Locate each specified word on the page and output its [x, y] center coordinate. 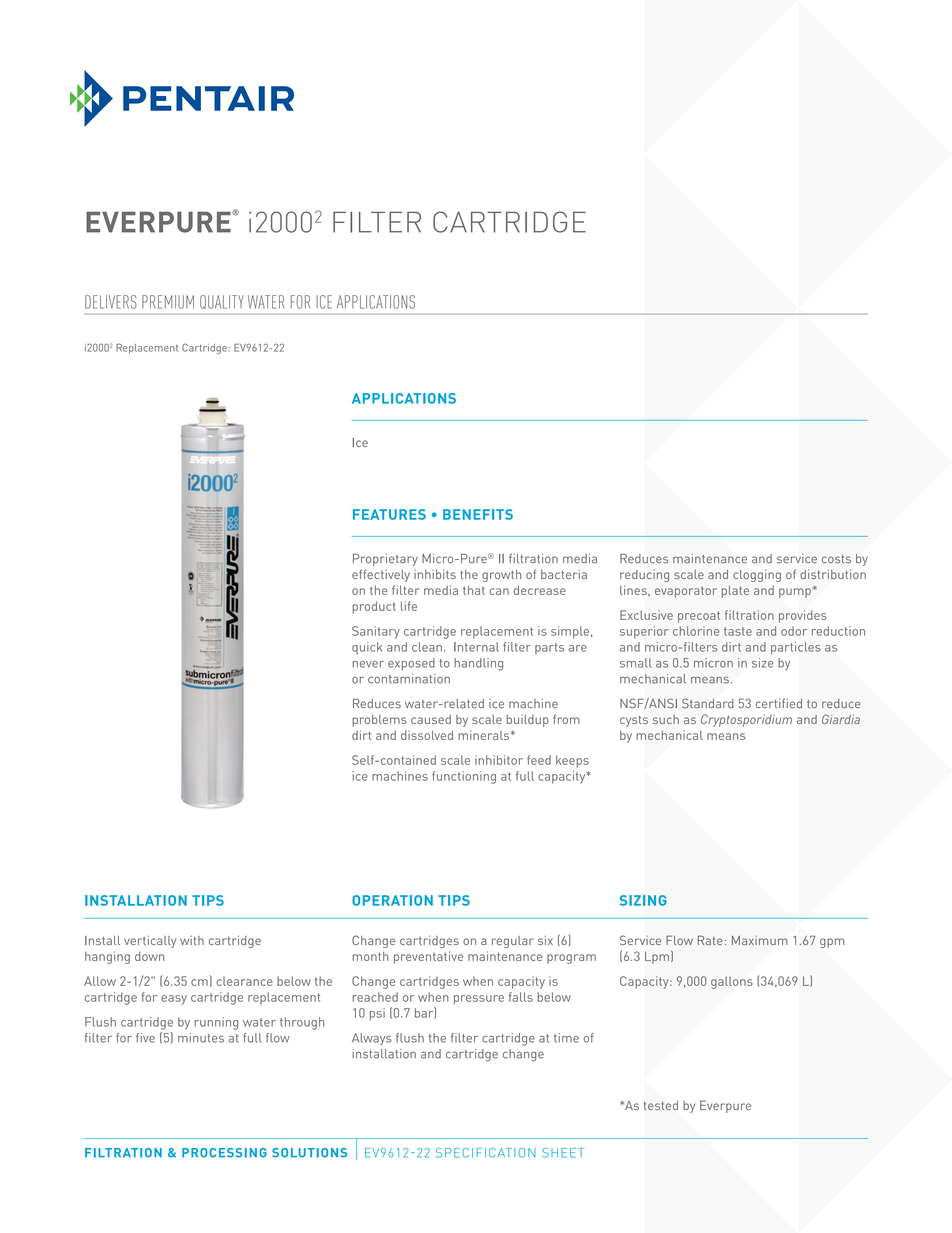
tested [661, 1105]
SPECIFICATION [486, 1153]
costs [836, 559]
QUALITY [222, 302]
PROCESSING [224, 1153]
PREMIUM [168, 302]
